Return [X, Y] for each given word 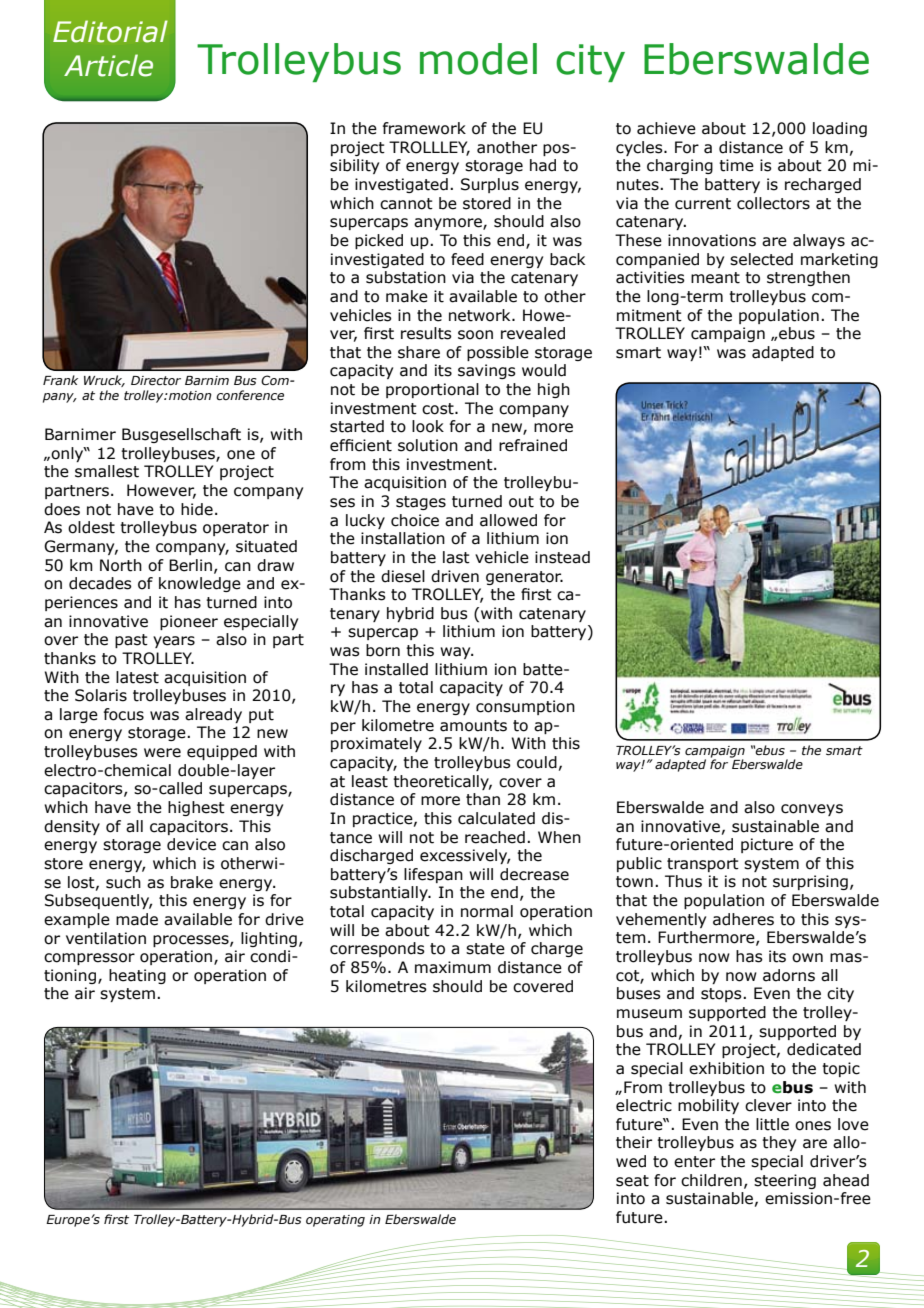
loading [840, 129]
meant [715, 278]
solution [428, 445]
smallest [107, 471]
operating [335, 1221]
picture [767, 845]
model [478, 59]
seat [632, 1181]
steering [785, 1181]
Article [108, 65]
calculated [496, 818]
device [191, 844]
